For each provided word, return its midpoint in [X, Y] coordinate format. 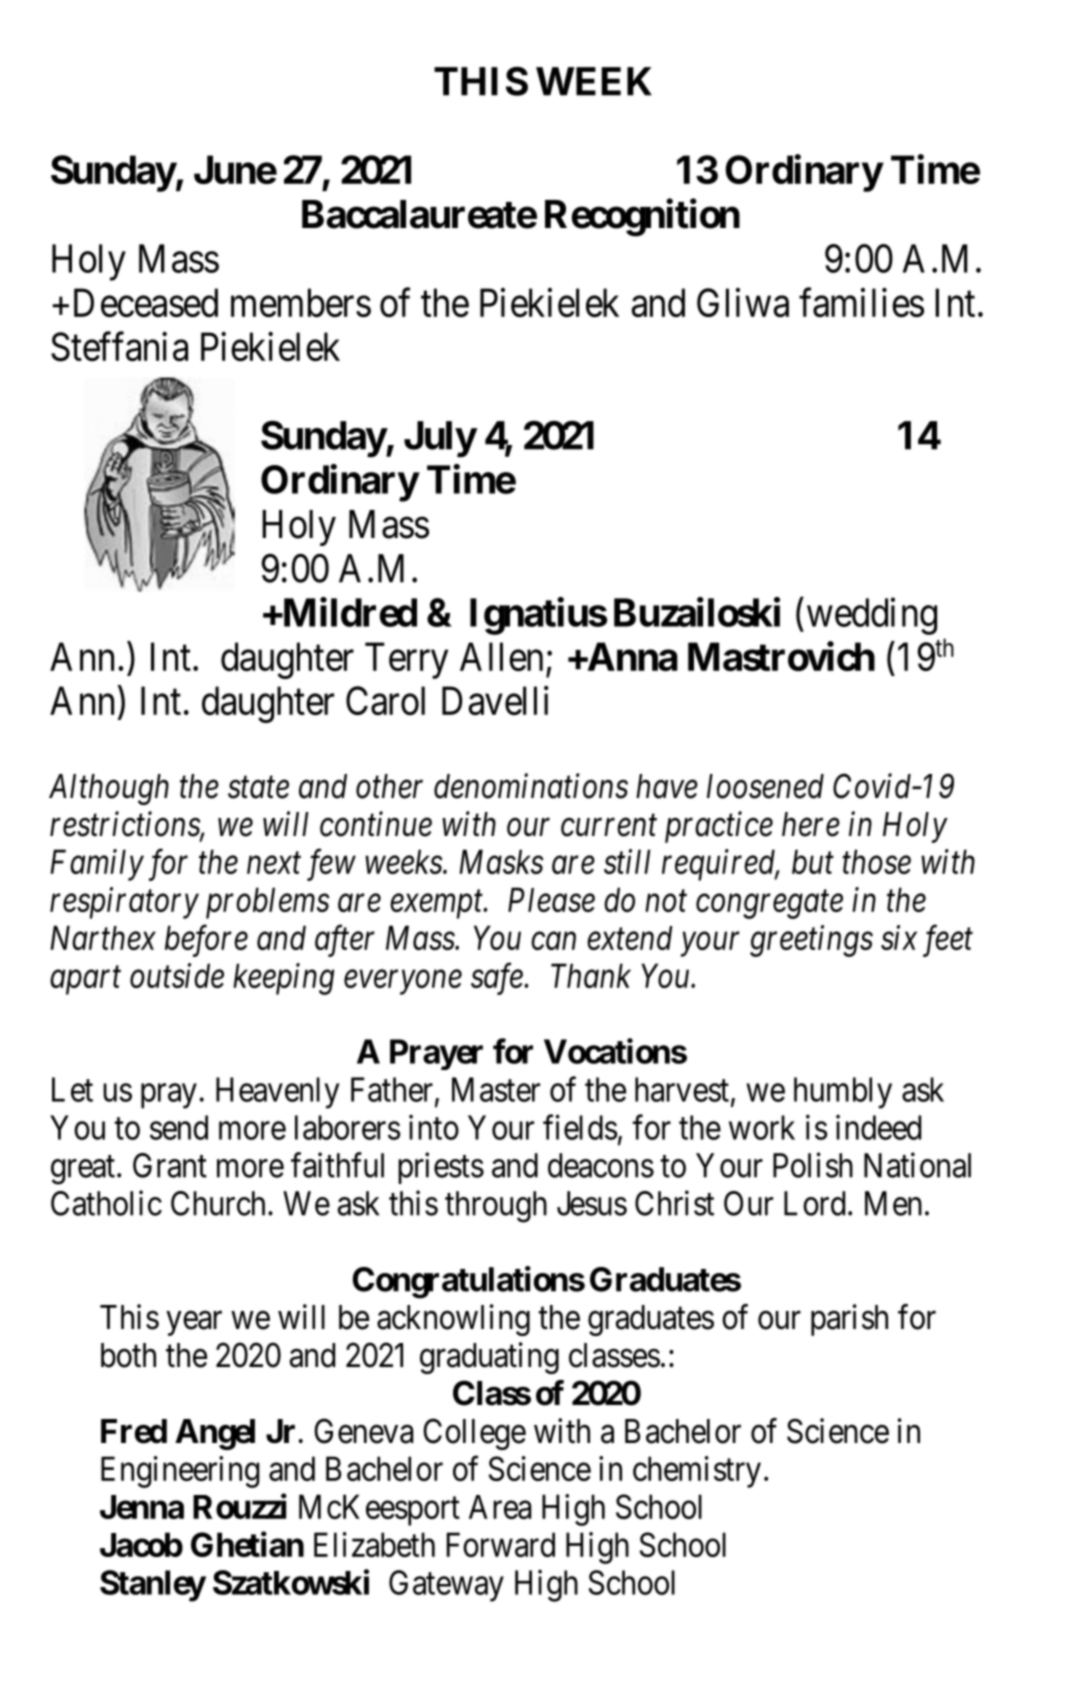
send [179, 1127]
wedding [872, 616]
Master [496, 1089]
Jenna [142, 1507]
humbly [843, 1093]
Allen [501, 656]
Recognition [642, 218]
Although [109, 789]
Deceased [146, 302]
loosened [765, 786]
